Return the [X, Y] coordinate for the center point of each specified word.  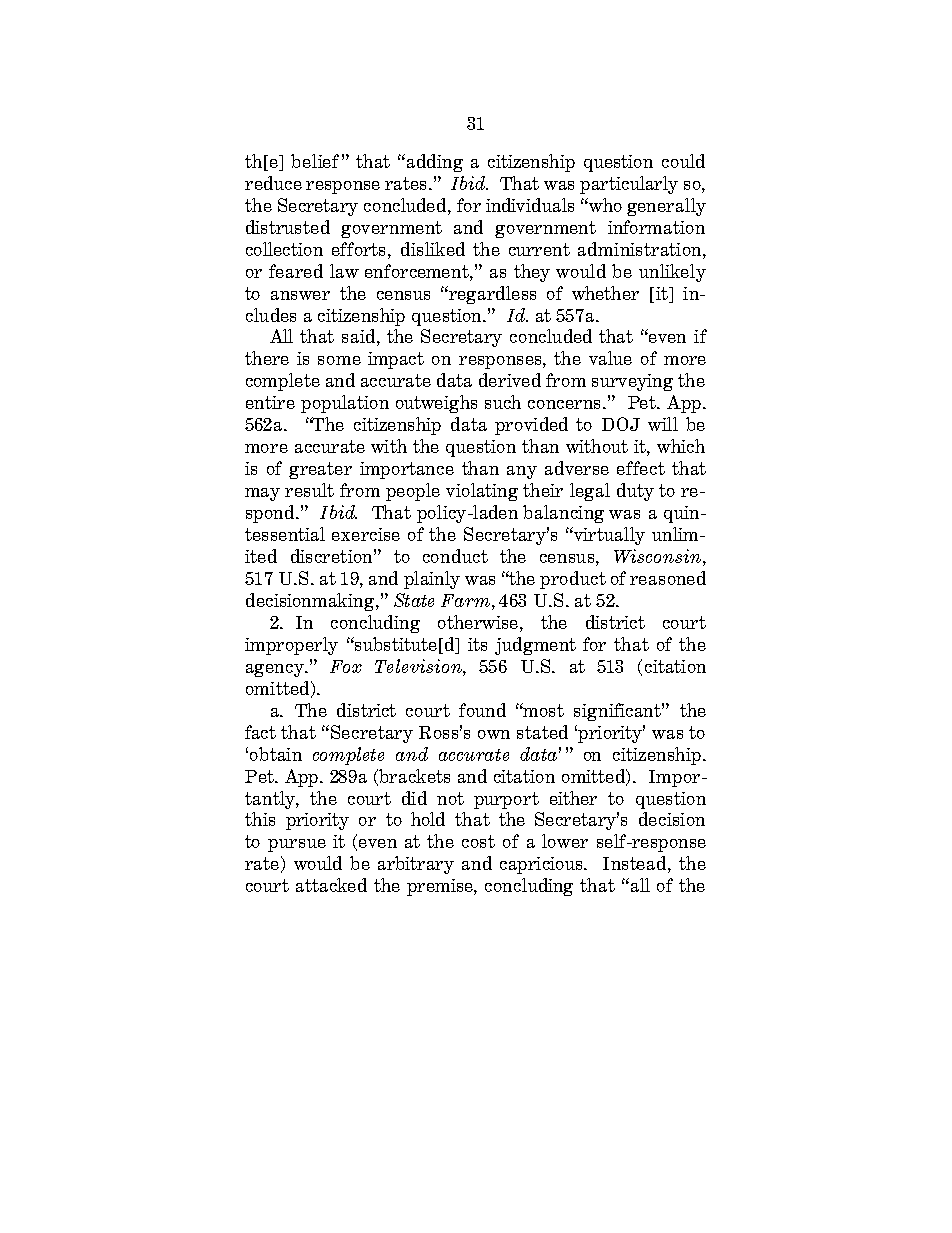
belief [315, 161]
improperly [291, 646]
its [477, 644]
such [503, 402]
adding [435, 163]
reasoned [668, 578]
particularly [629, 185]
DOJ [621, 424]
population [345, 404]
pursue [297, 845]
